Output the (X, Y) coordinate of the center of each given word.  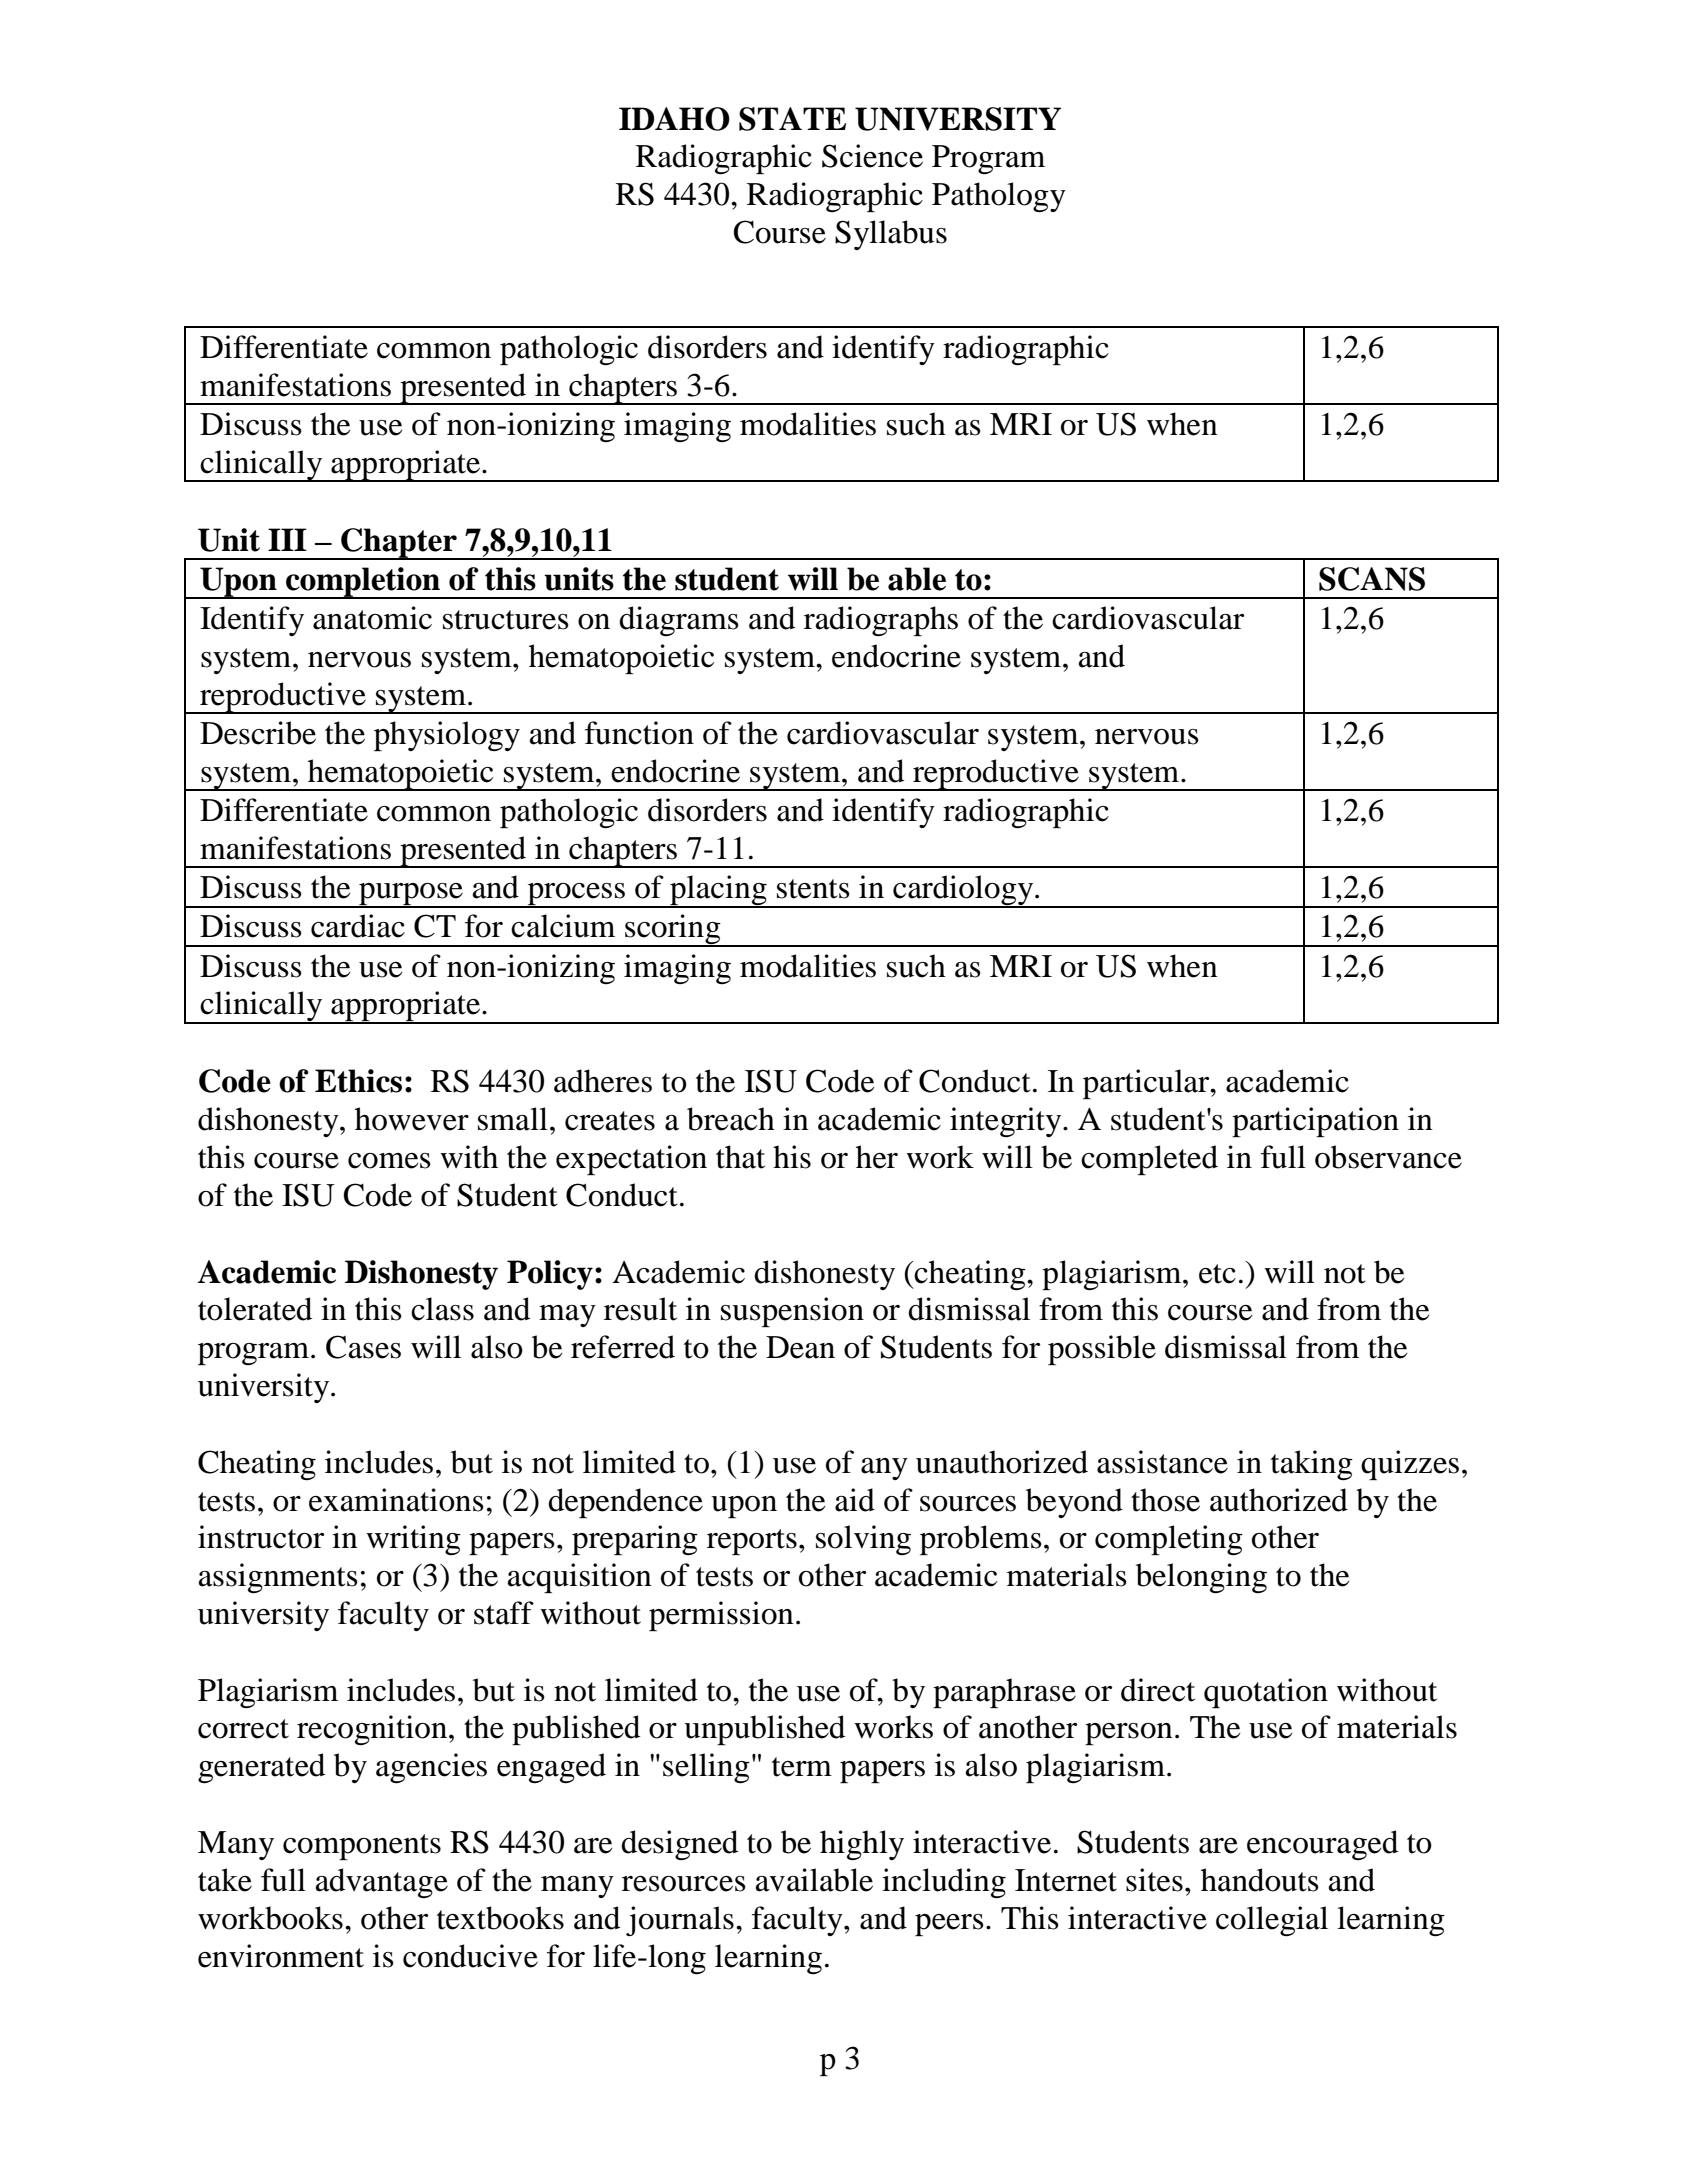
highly (862, 1845)
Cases (363, 1347)
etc (1217, 1274)
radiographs (881, 621)
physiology (447, 736)
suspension (792, 1312)
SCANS (1372, 579)
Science (872, 156)
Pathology (999, 197)
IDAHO (674, 119)
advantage (382, 1883)
